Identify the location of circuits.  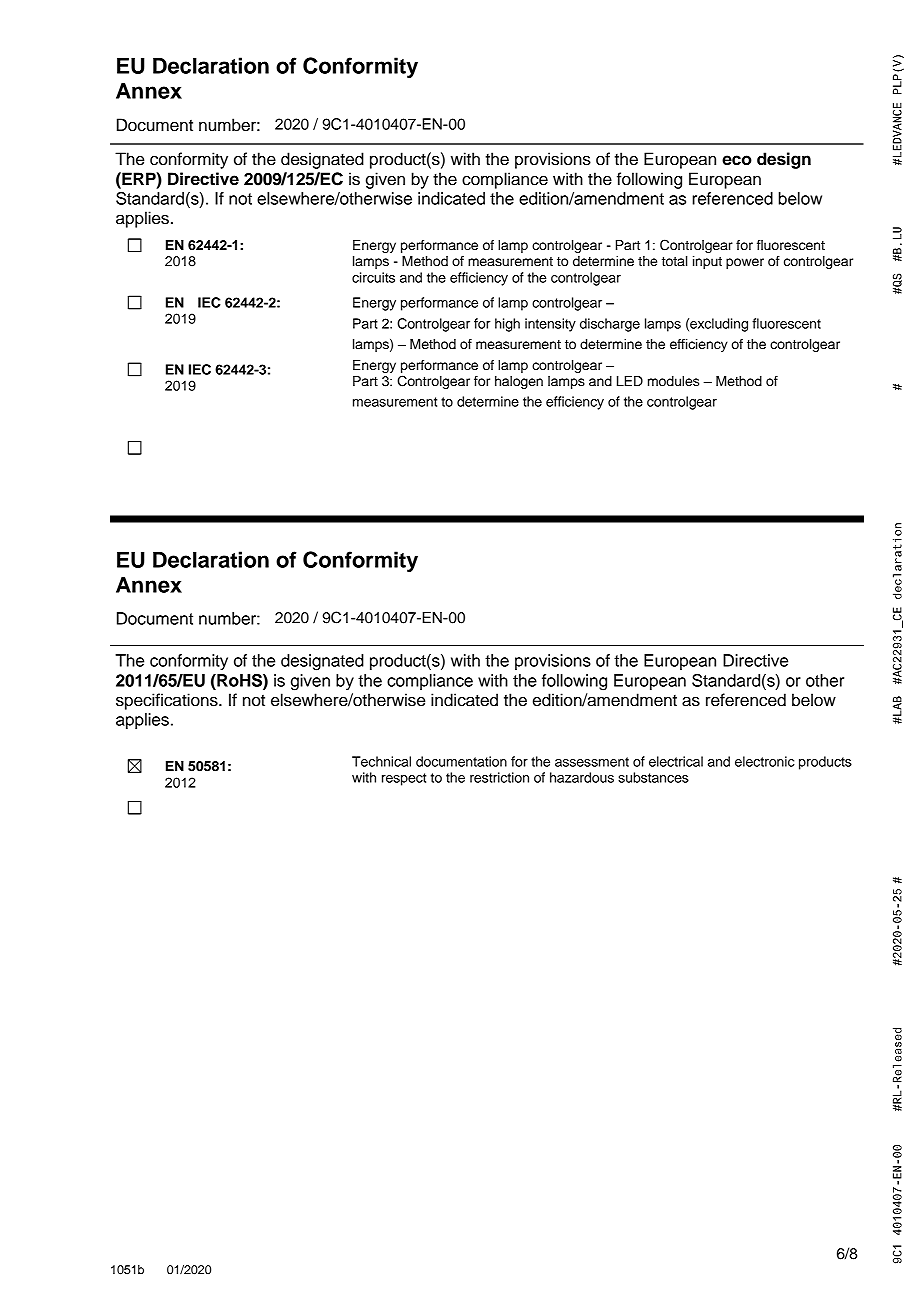
(373, 277).
